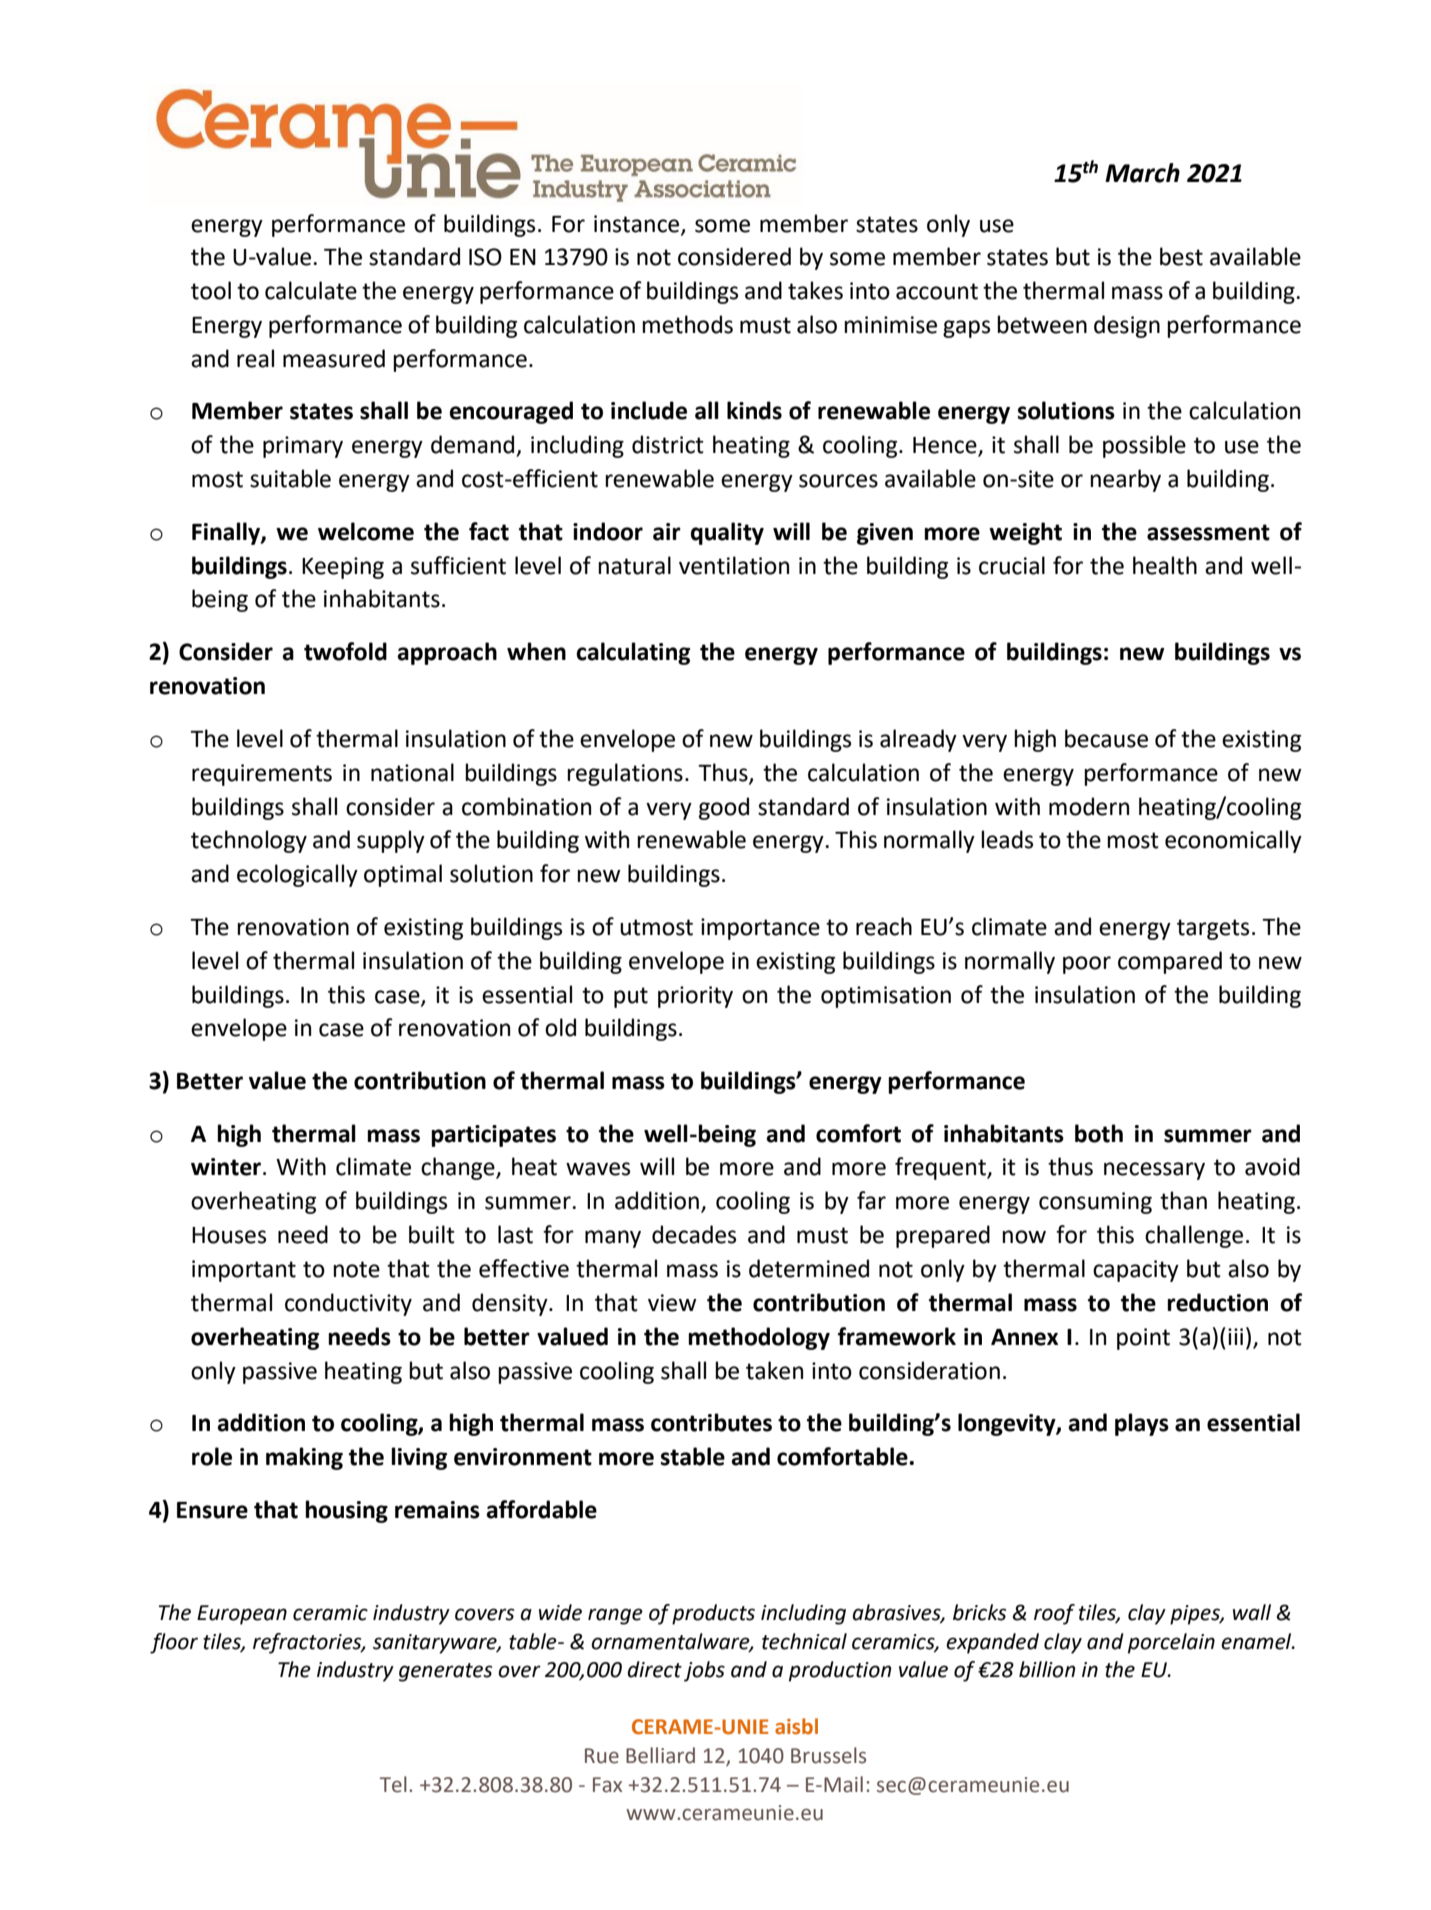 This screenshot has height=1910, width=1431. What do you see at coordinates (348, 1304) in the screenshot?
I see `conductivity` at bounding box center [348, 1304].
